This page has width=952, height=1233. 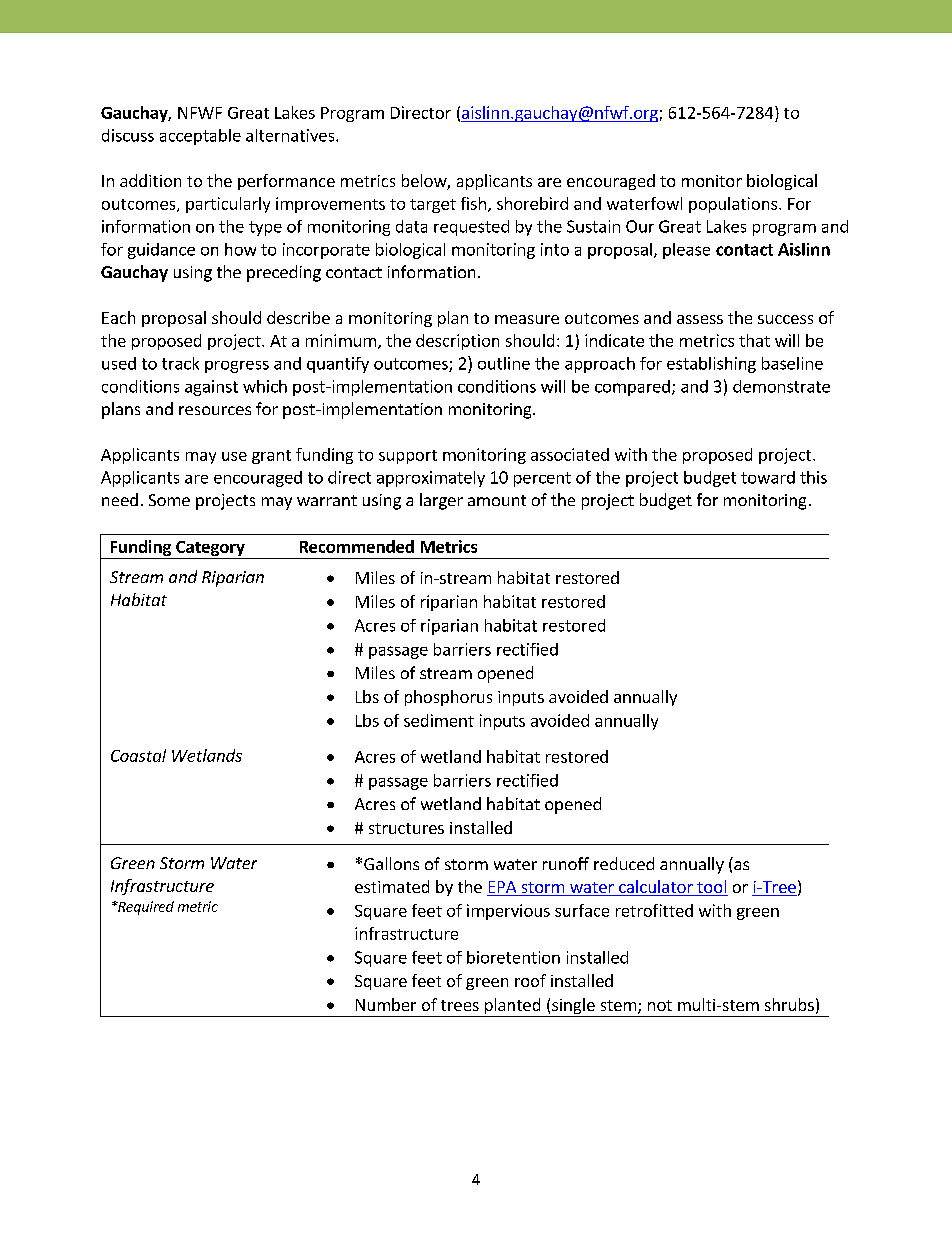 What do you see at coordinates (180, 363) in the page?
I see `track` at bounding box center [180, 363].
